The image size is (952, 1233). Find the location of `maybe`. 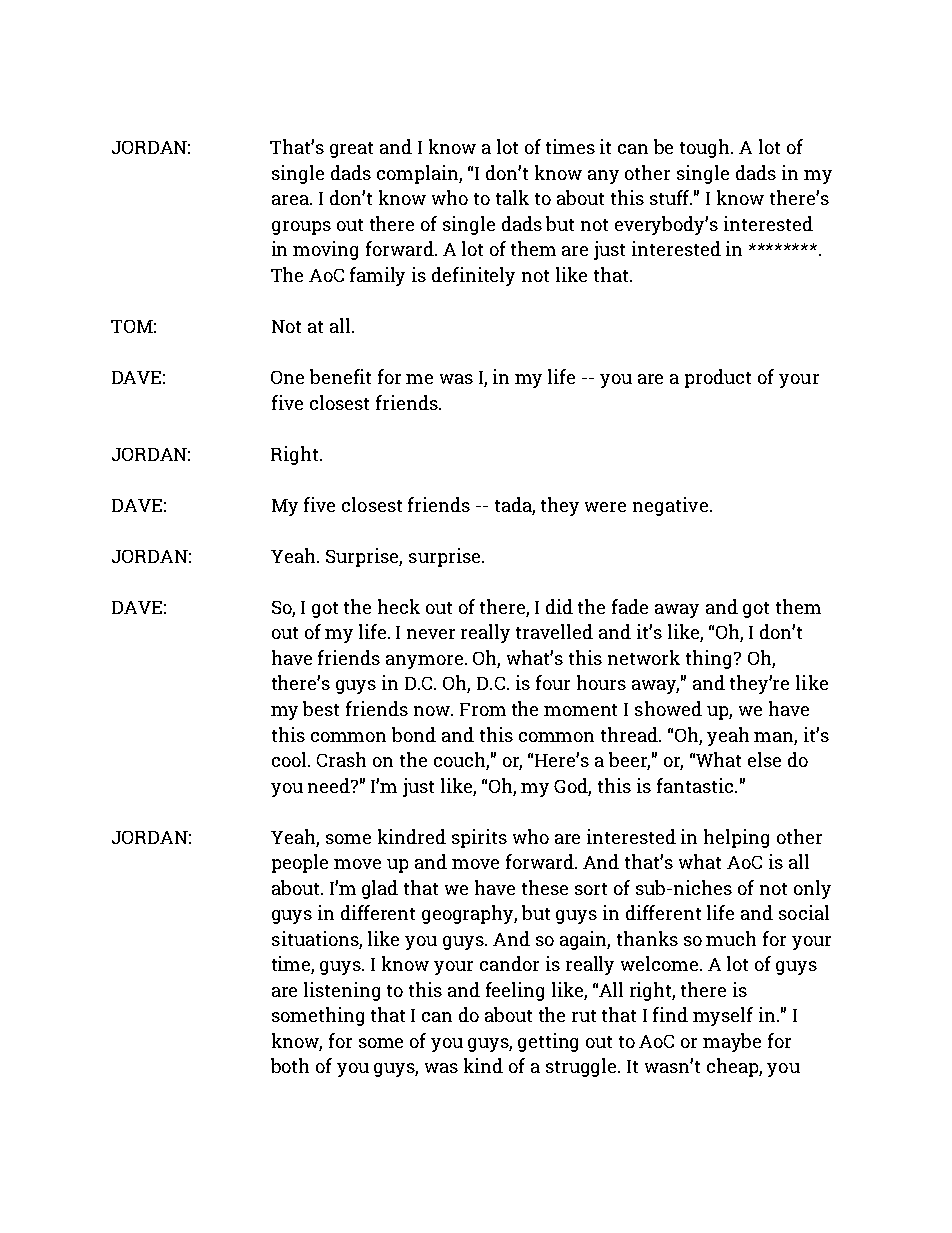

maybe is located at coordinates (732, 1042).
